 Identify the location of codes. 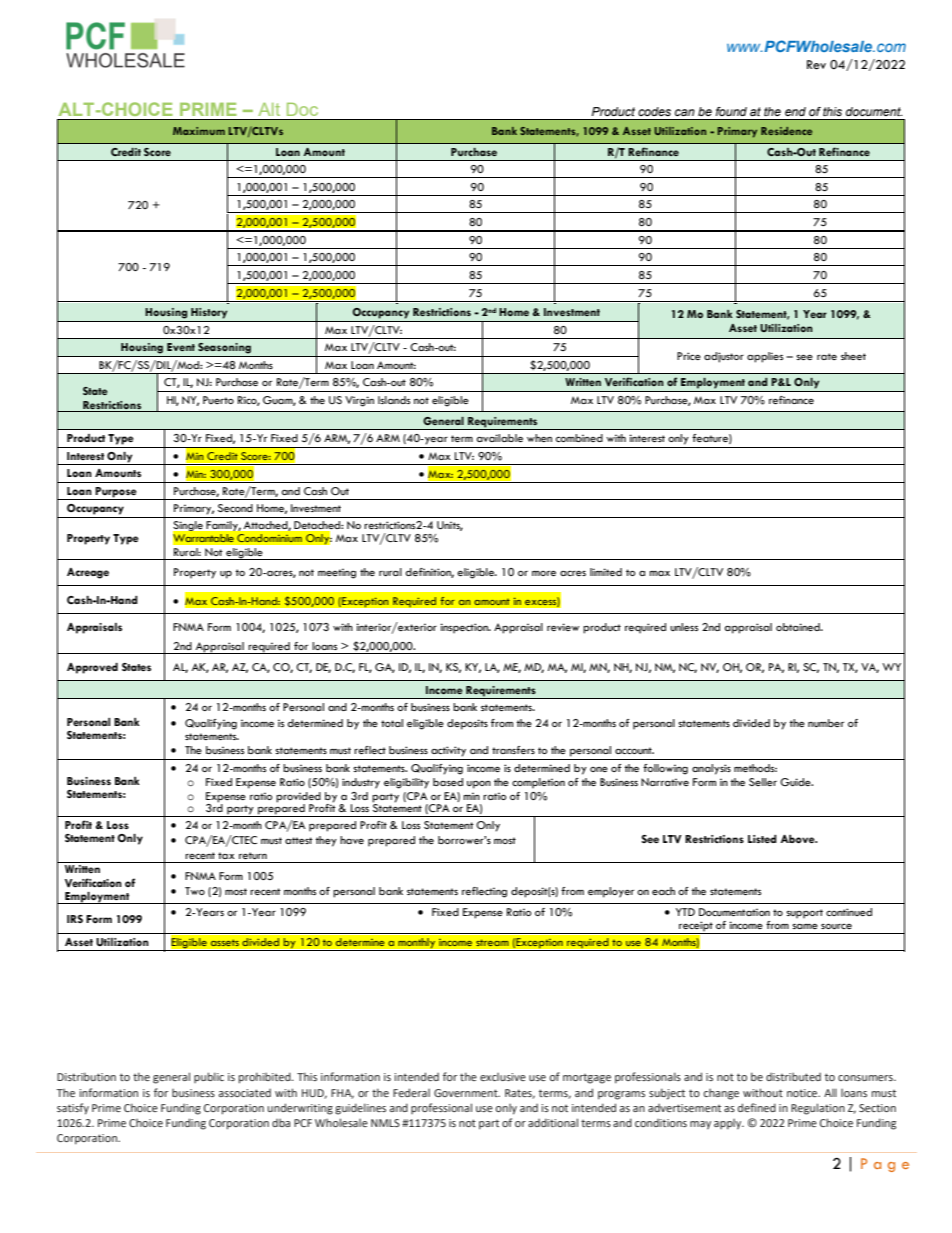
(654, 111).
